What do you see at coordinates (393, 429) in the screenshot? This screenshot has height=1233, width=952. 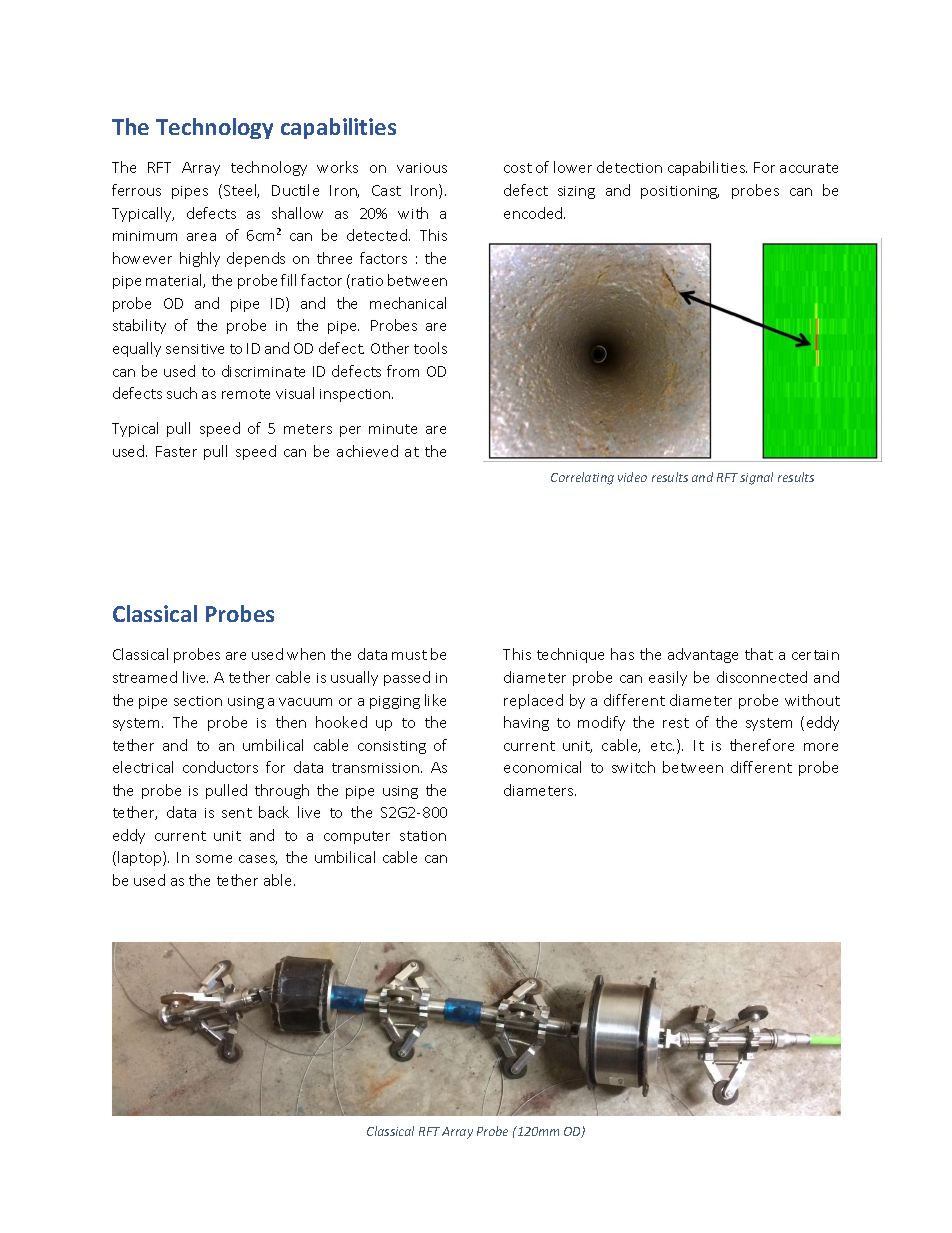 I see `minute` at bounding box center [393, 429].
